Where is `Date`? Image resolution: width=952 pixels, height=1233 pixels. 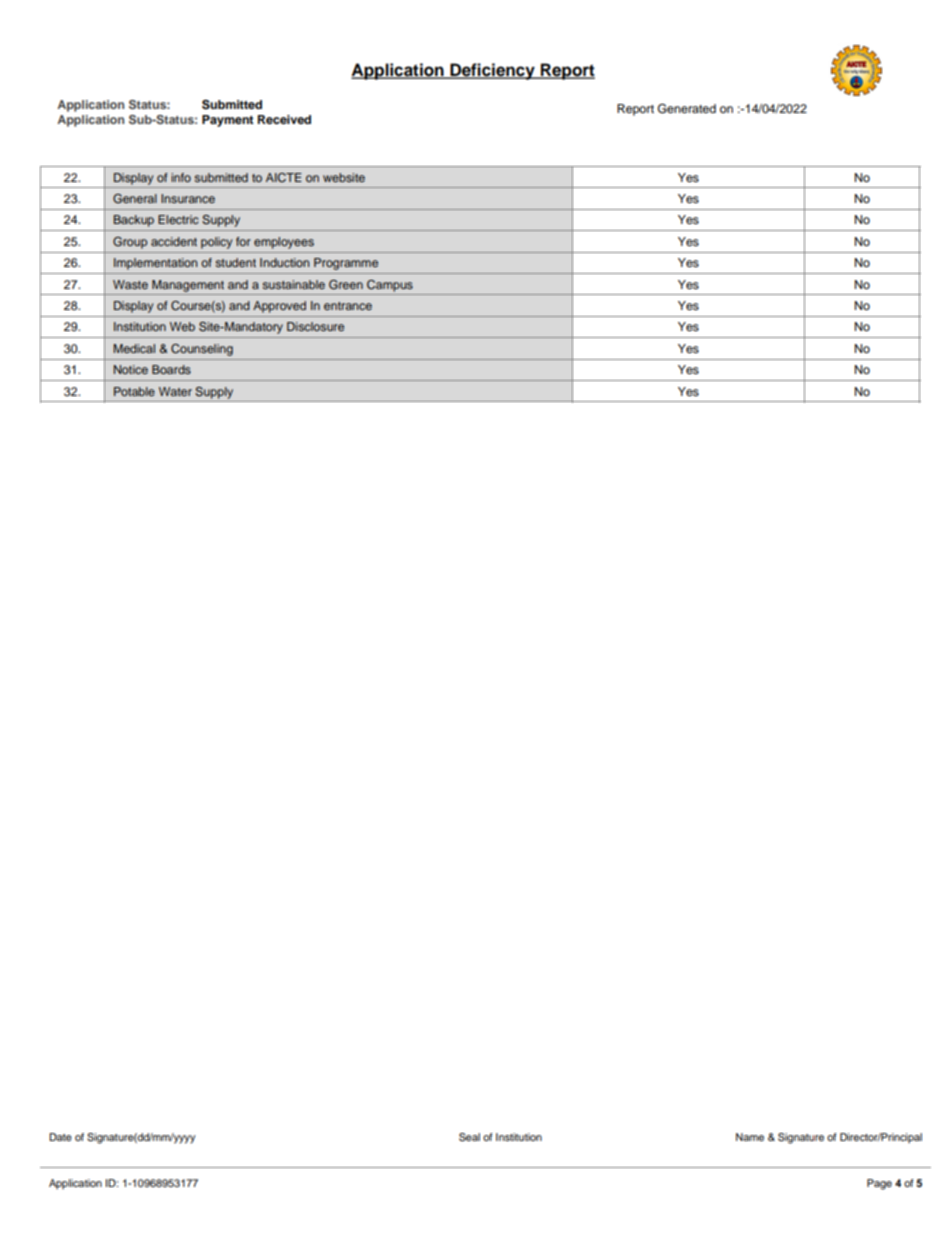
Date is located at coordinates (60, 1137).
